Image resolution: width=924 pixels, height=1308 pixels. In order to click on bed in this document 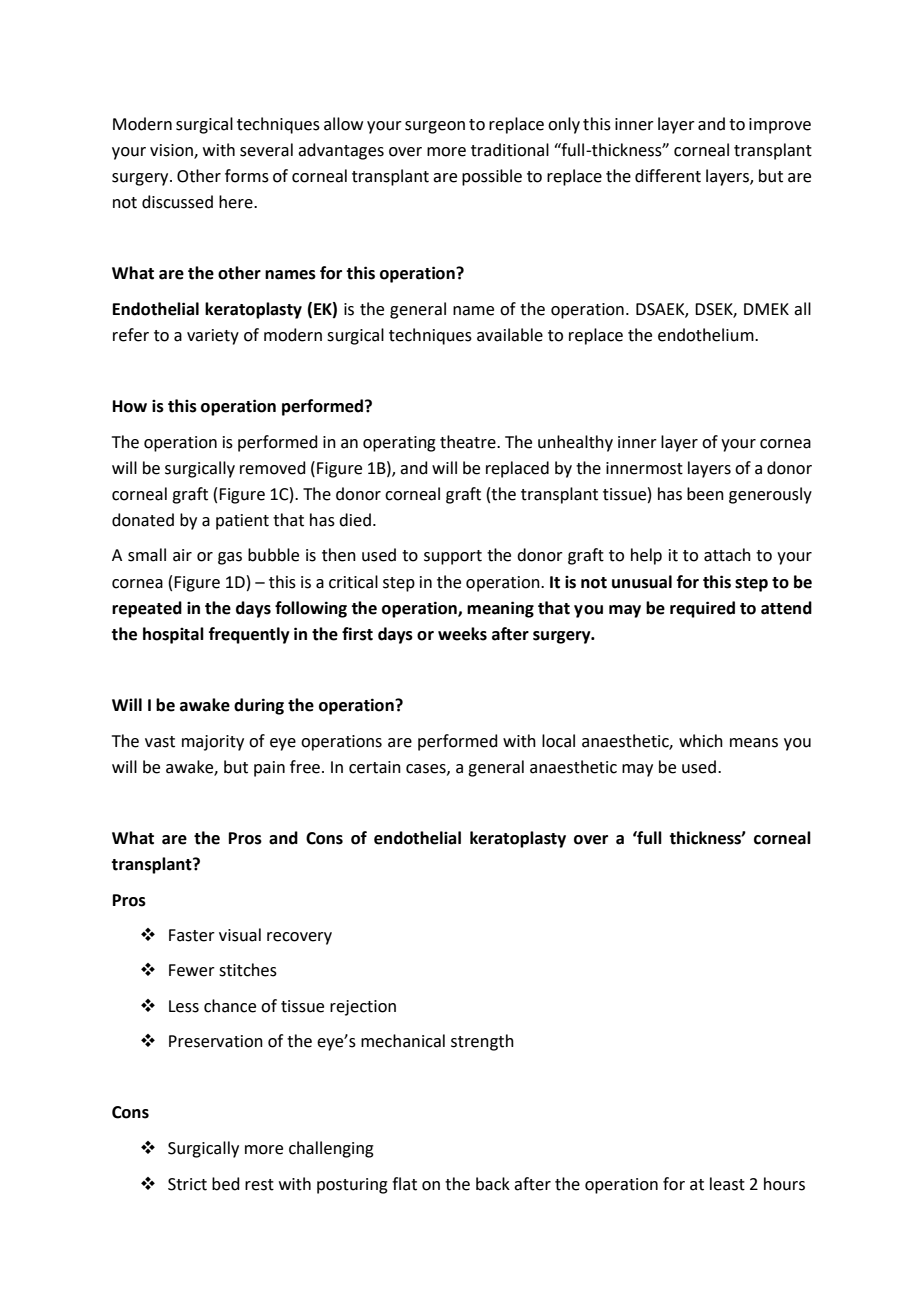, I will do `click(226, 1184)`.
